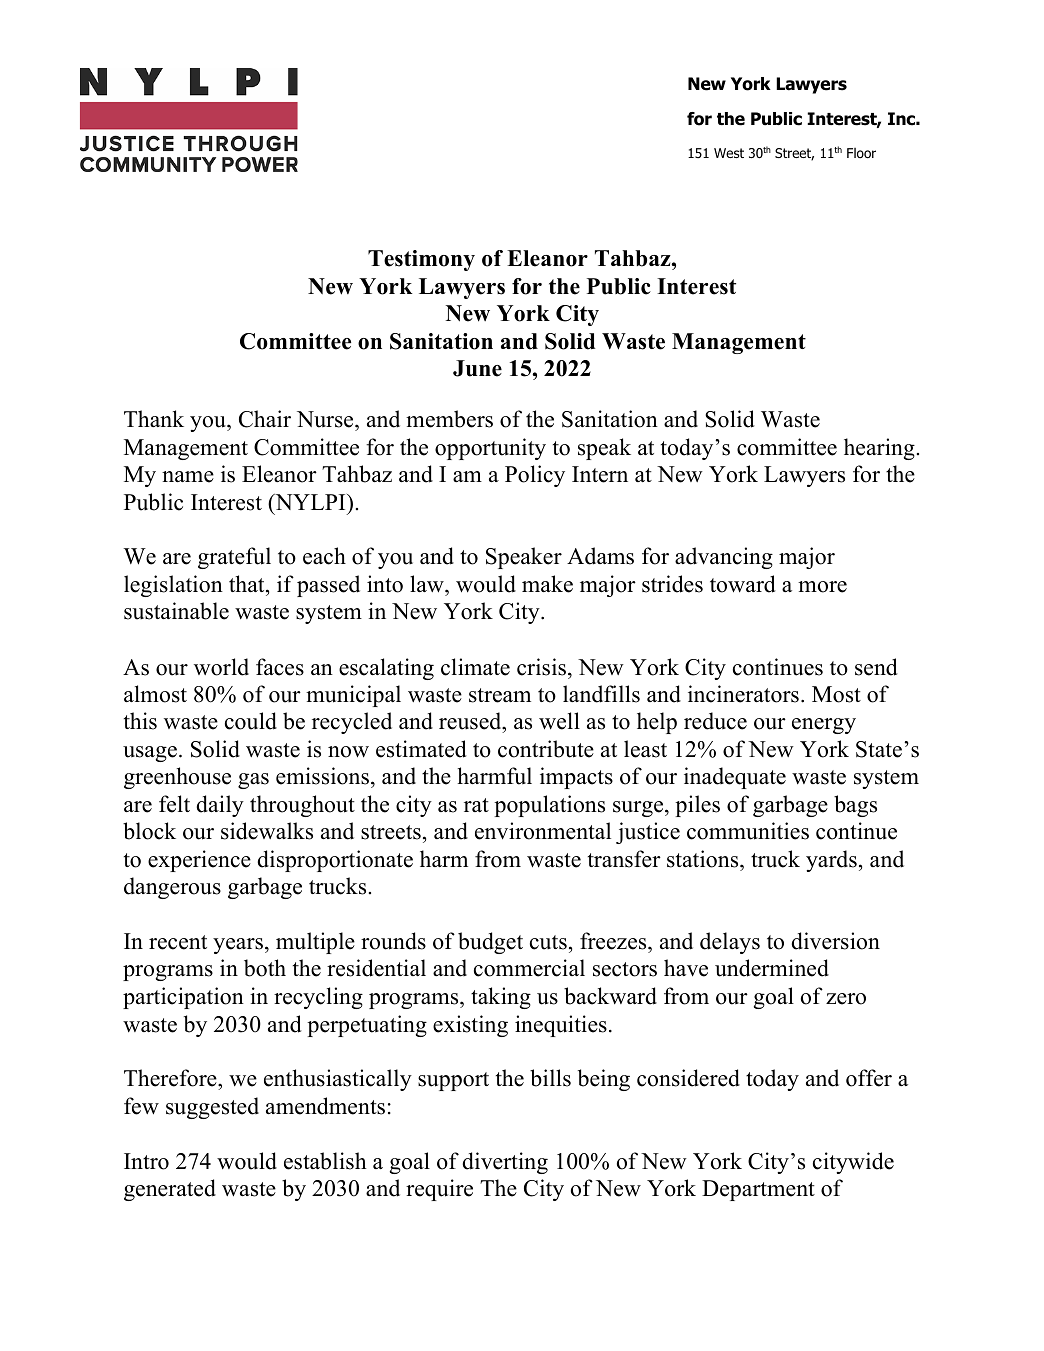 The width and height of the screenshot is (1044, 1351). Describe the element at coordinates (743, 694) in the screenshot. I see `incinerators` at that location.
